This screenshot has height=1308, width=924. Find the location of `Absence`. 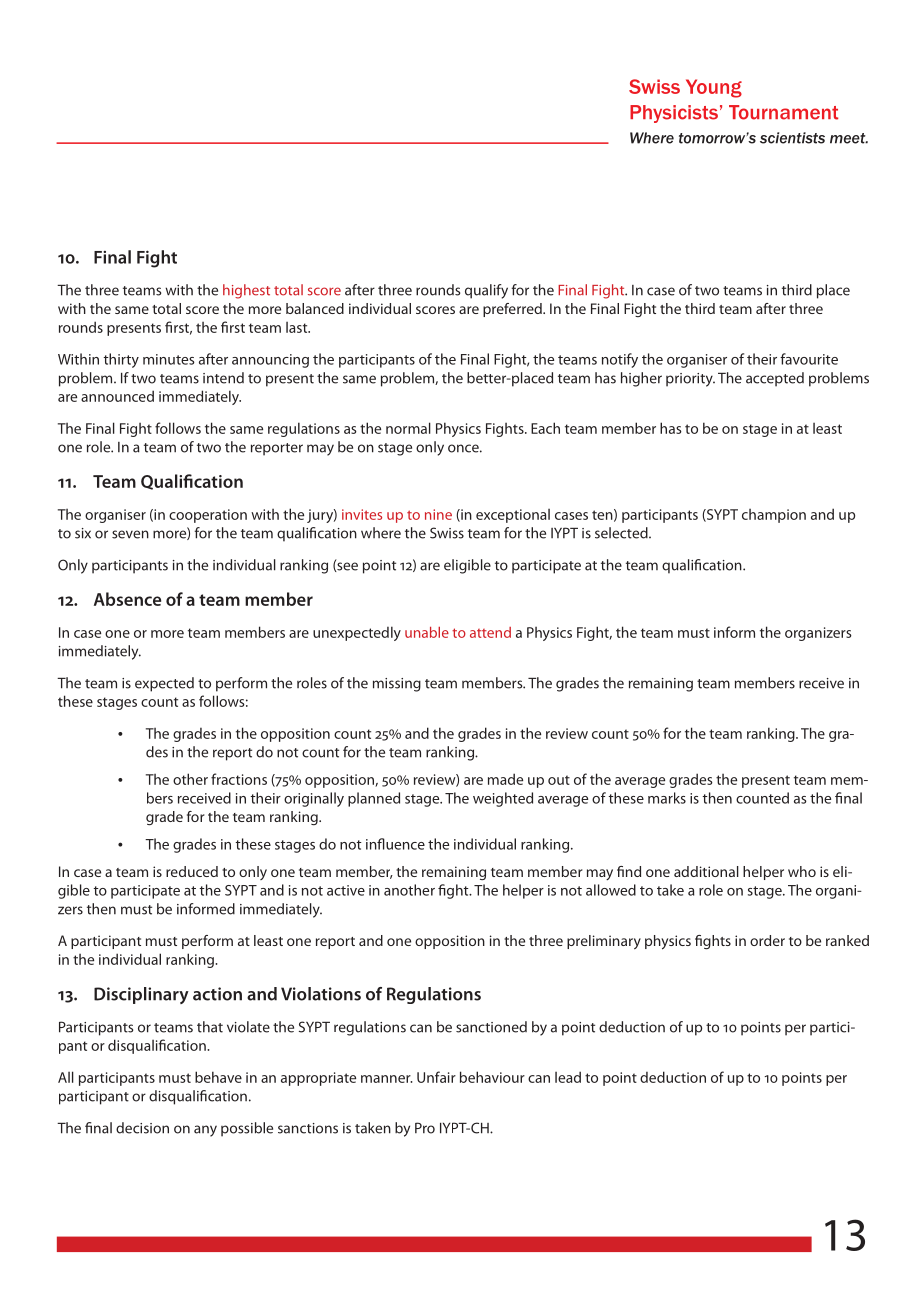

Absence is located at coordinates (127, 599).
